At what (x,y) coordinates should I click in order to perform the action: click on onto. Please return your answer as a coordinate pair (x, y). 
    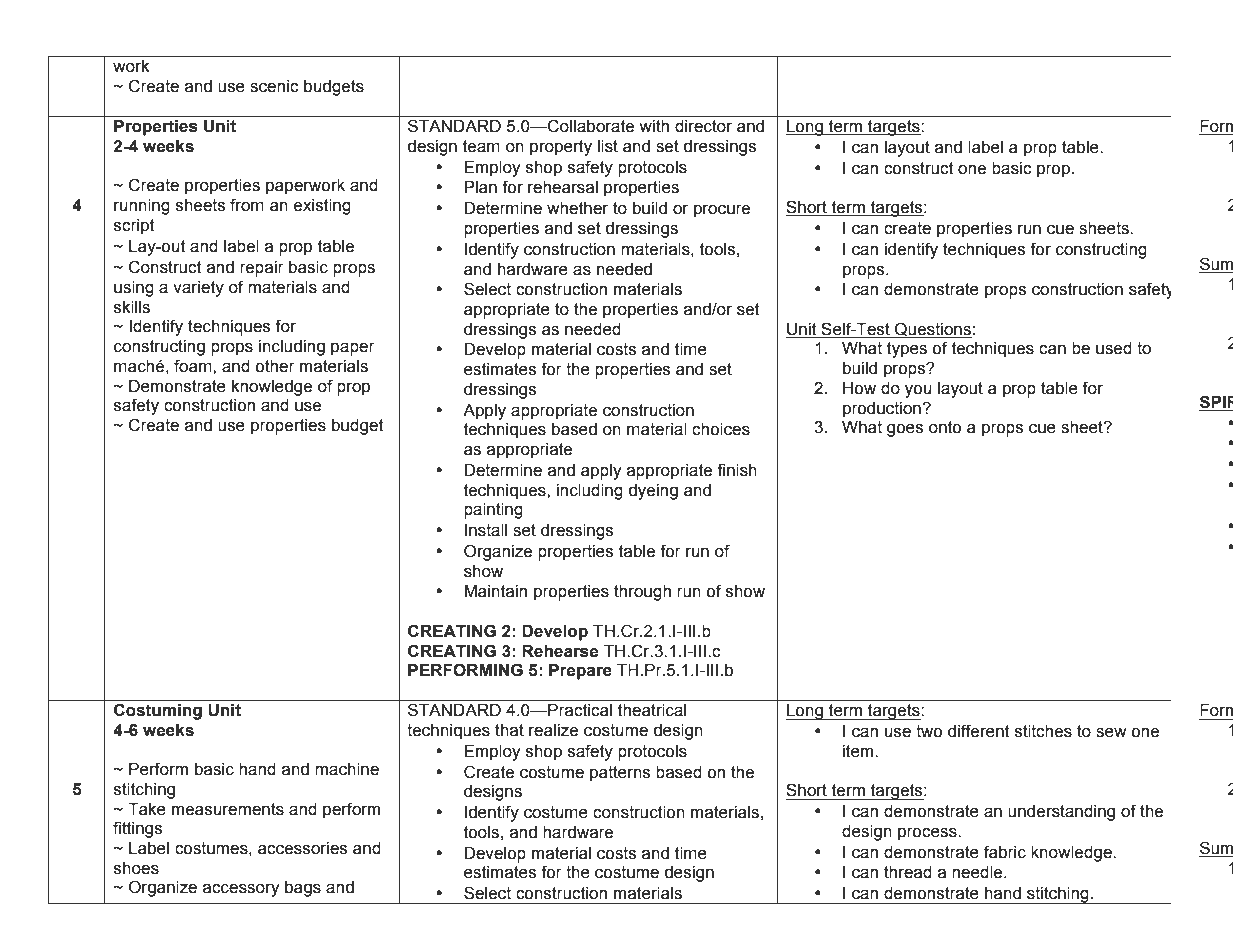
    Looking at the image, I should click on (945, 427).
